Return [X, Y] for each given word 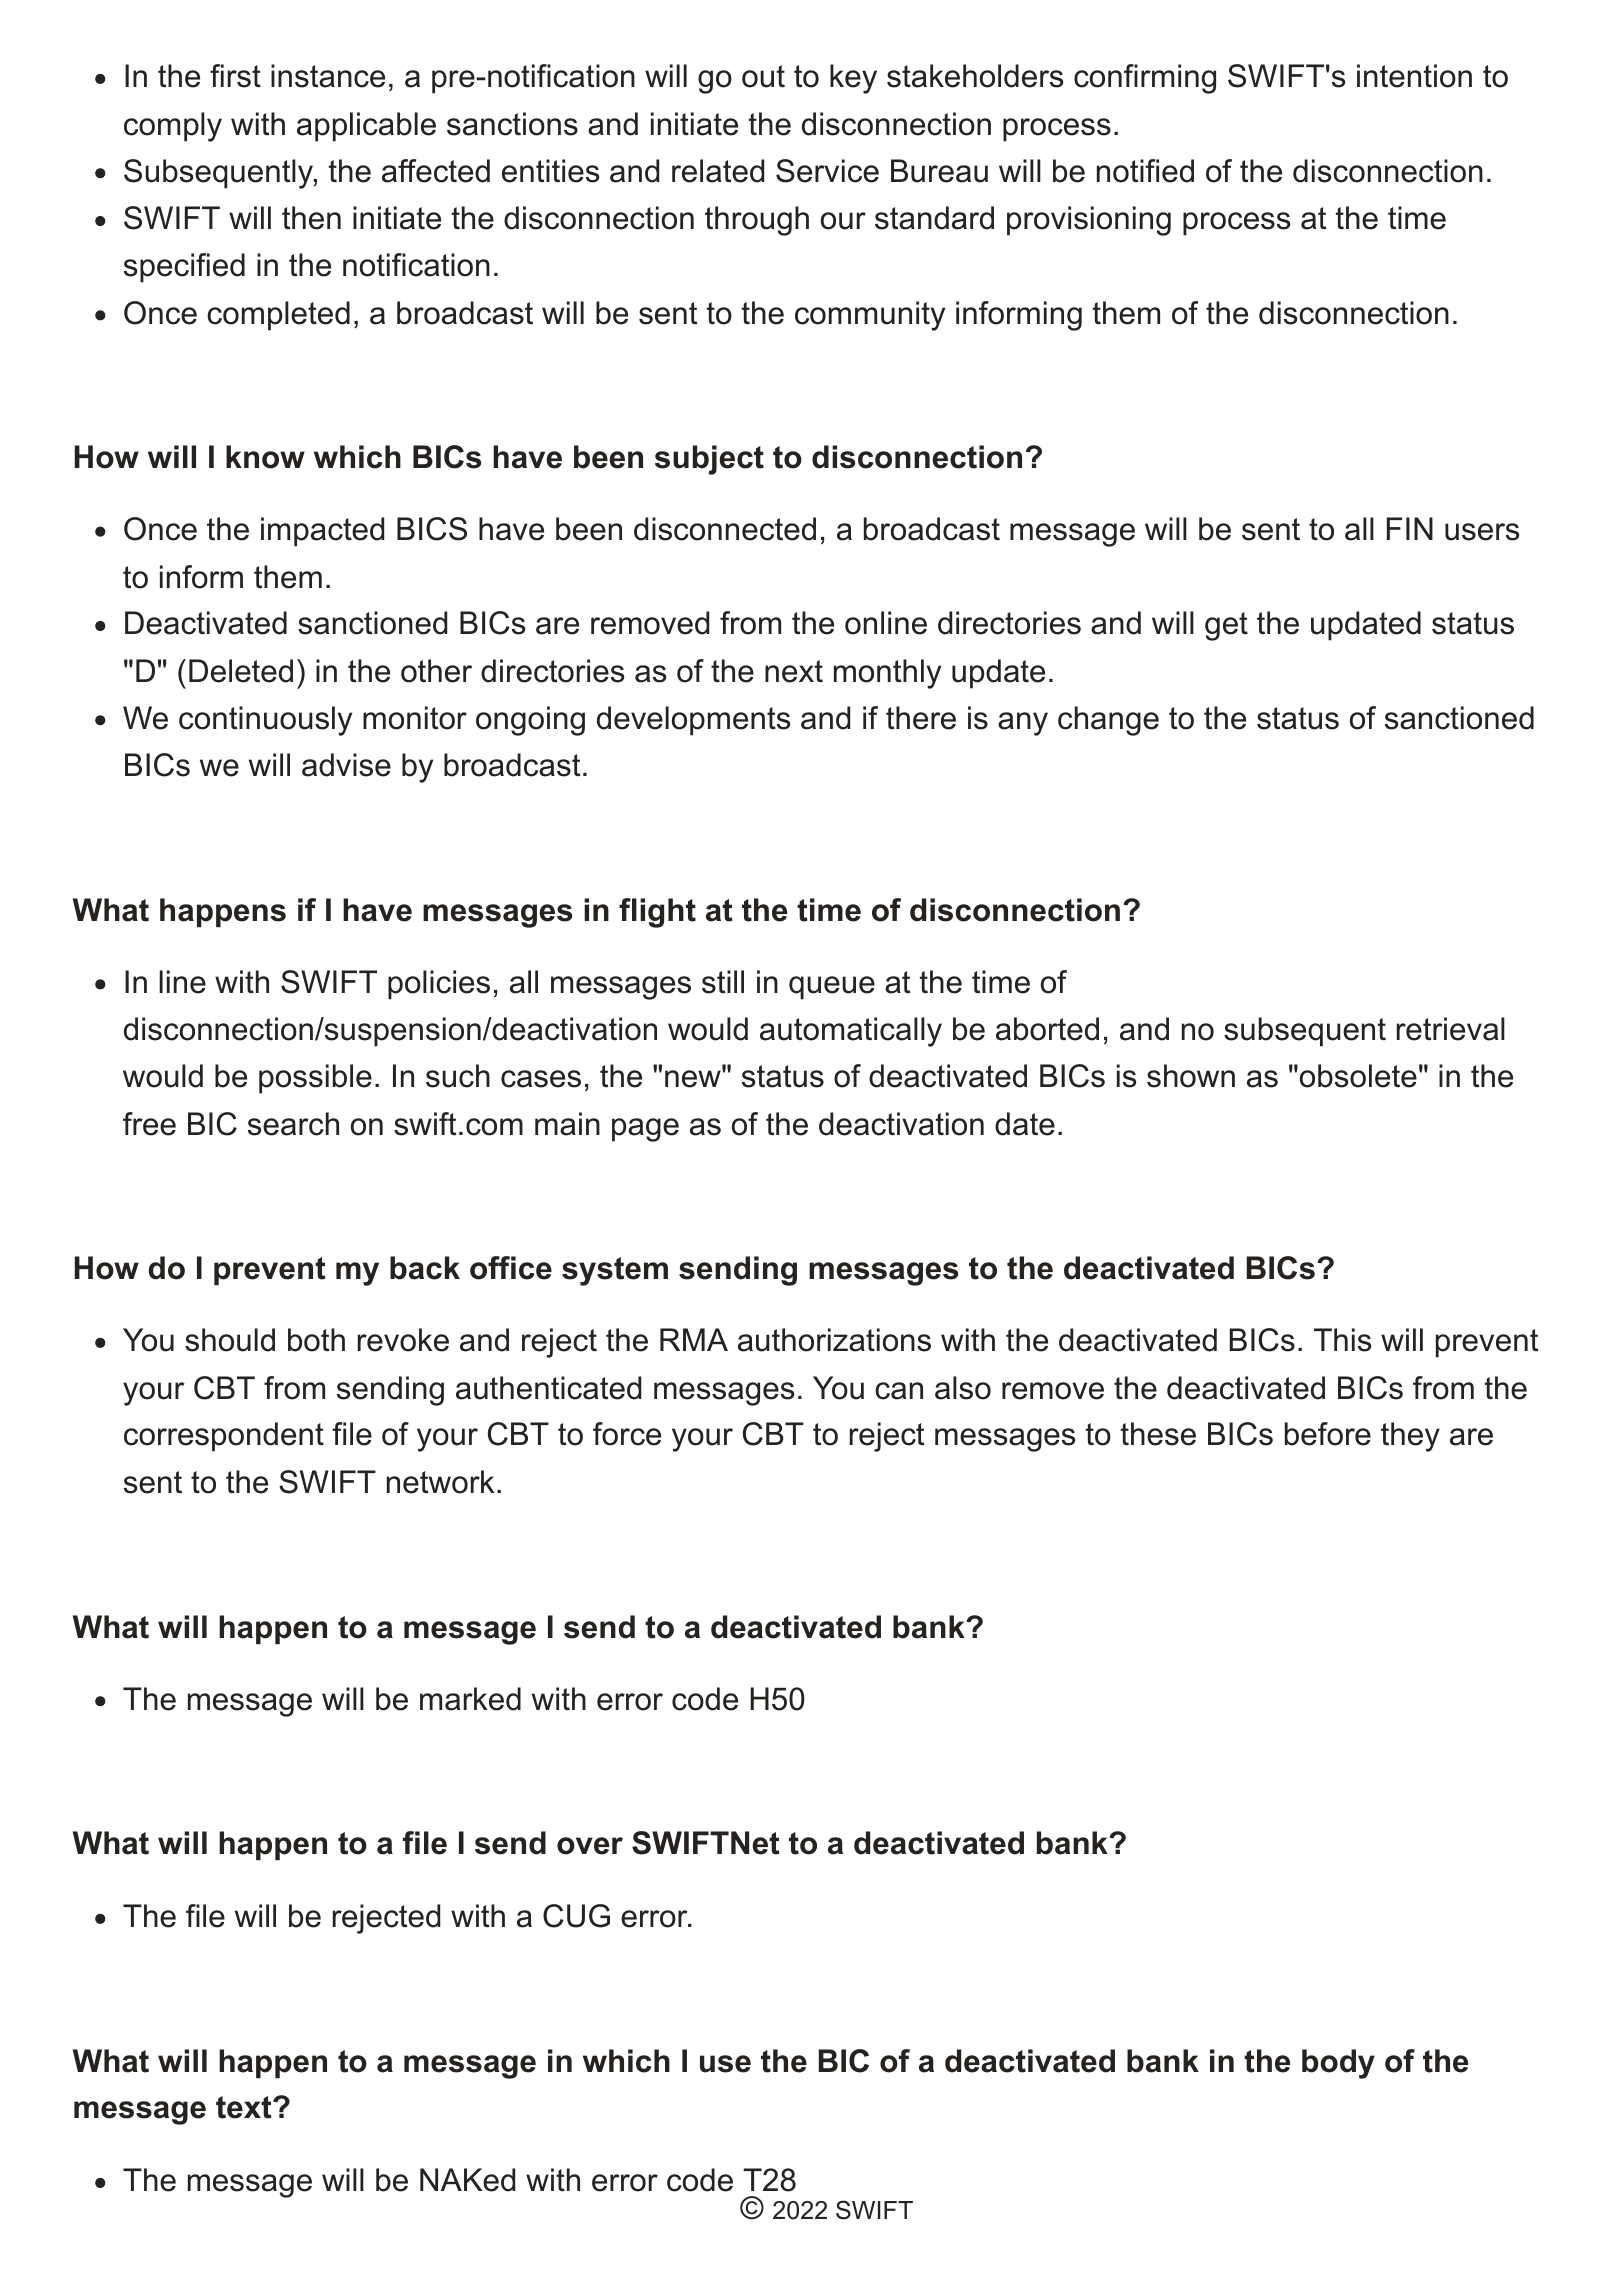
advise [346, 765]
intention [1414, 76]
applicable [366, 127]
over [590, 1846]
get [1226, 626]
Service [827, 171]
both [316, 1340]
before [1328, 1434]
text [245, 2107]
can [899, 1391]
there [921, 718]
